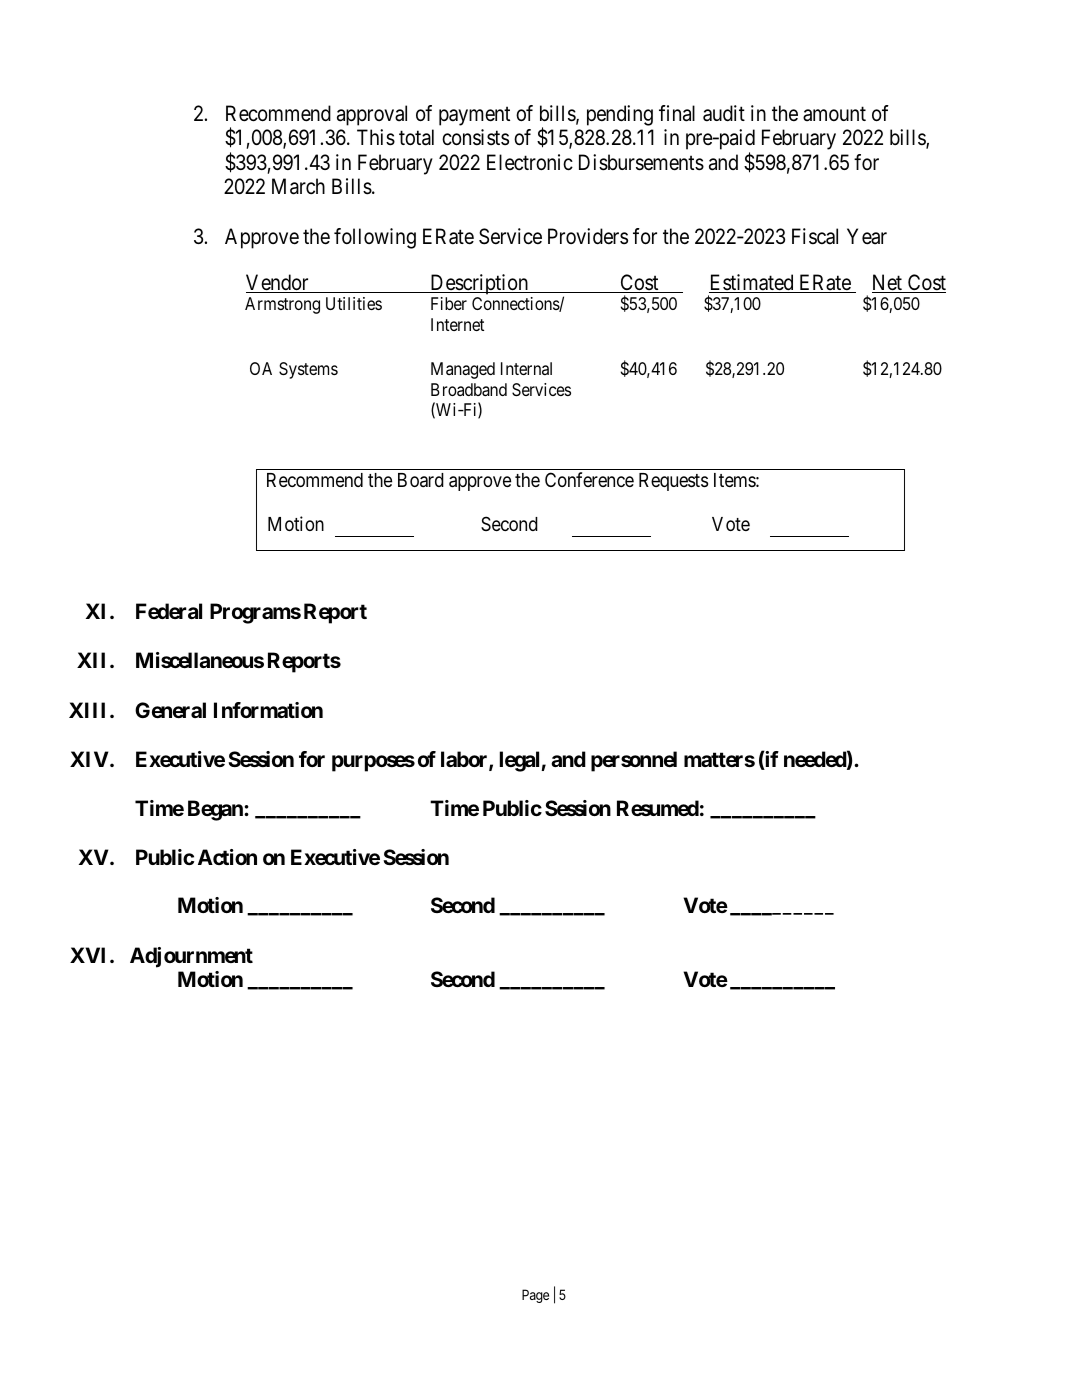 This screenshot has width=1075, height=1391. Describe the element at coordinates (475, 137) in the screenshot. I see `consists` at that location.
